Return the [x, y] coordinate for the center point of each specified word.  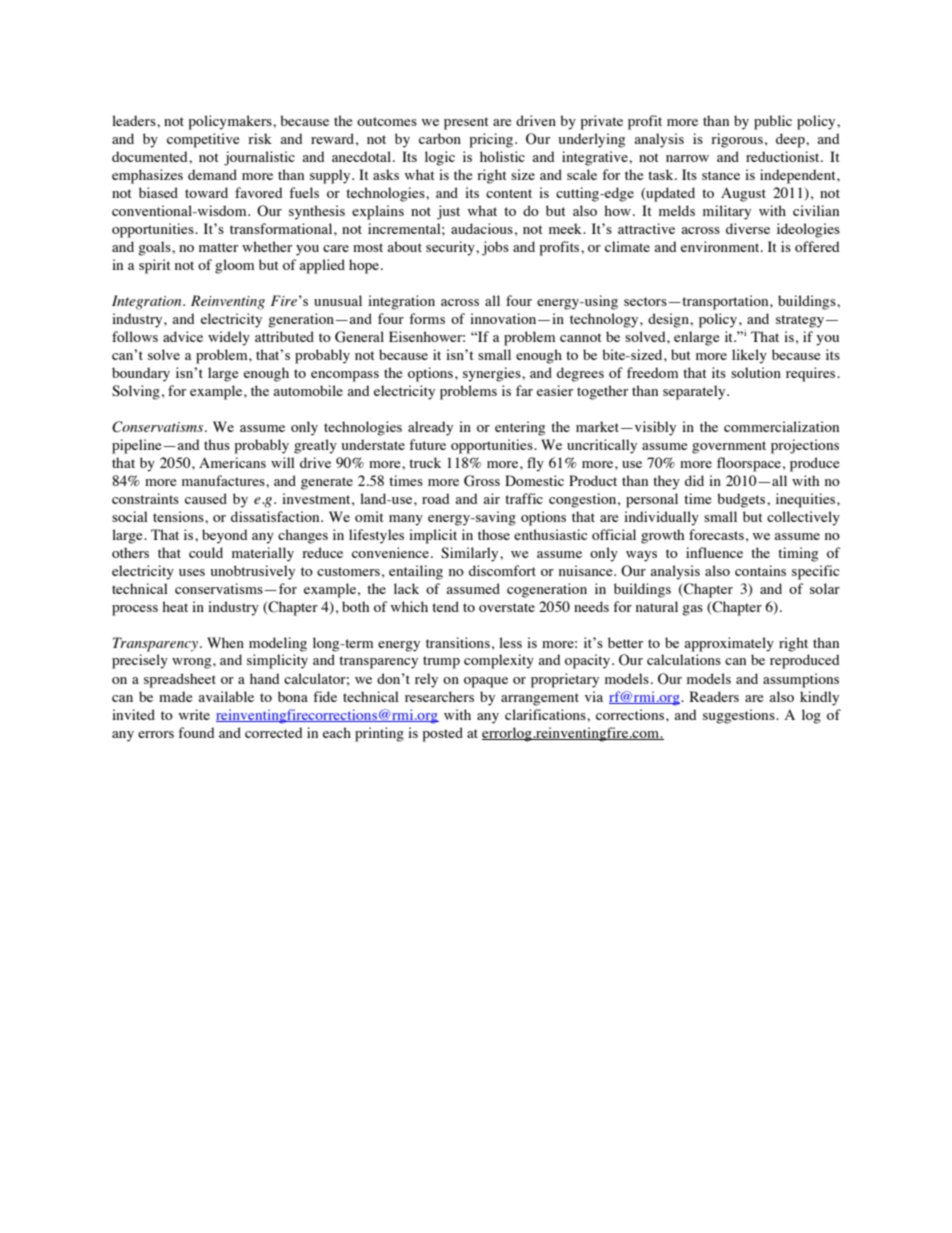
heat [175, 606]
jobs [495, 248]
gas [692, 610]
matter [218, 247]
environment [721, 246]
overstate [507, 607]
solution [756, 372]
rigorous [737, 140]
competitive [203, 140]
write [194, 714]
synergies [493, 374]
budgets [742, 500]
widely [229, 338]
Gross [482, 481]
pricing [492, 140]
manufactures [224, 480]
